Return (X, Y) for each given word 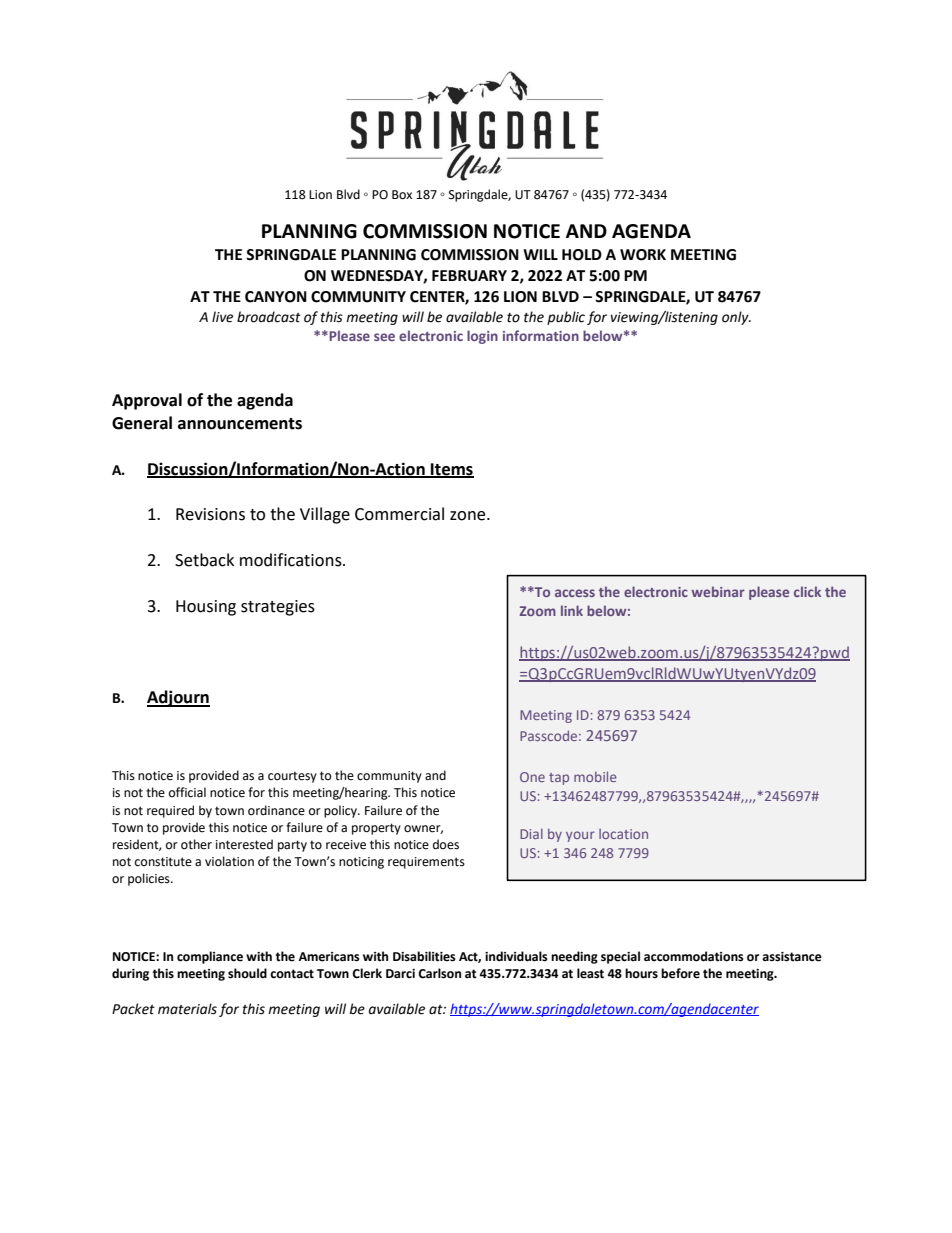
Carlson (439, 973)
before (680, 973)
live (222, 317)
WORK (643, 255)
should (247, 973)
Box (402, 195)
